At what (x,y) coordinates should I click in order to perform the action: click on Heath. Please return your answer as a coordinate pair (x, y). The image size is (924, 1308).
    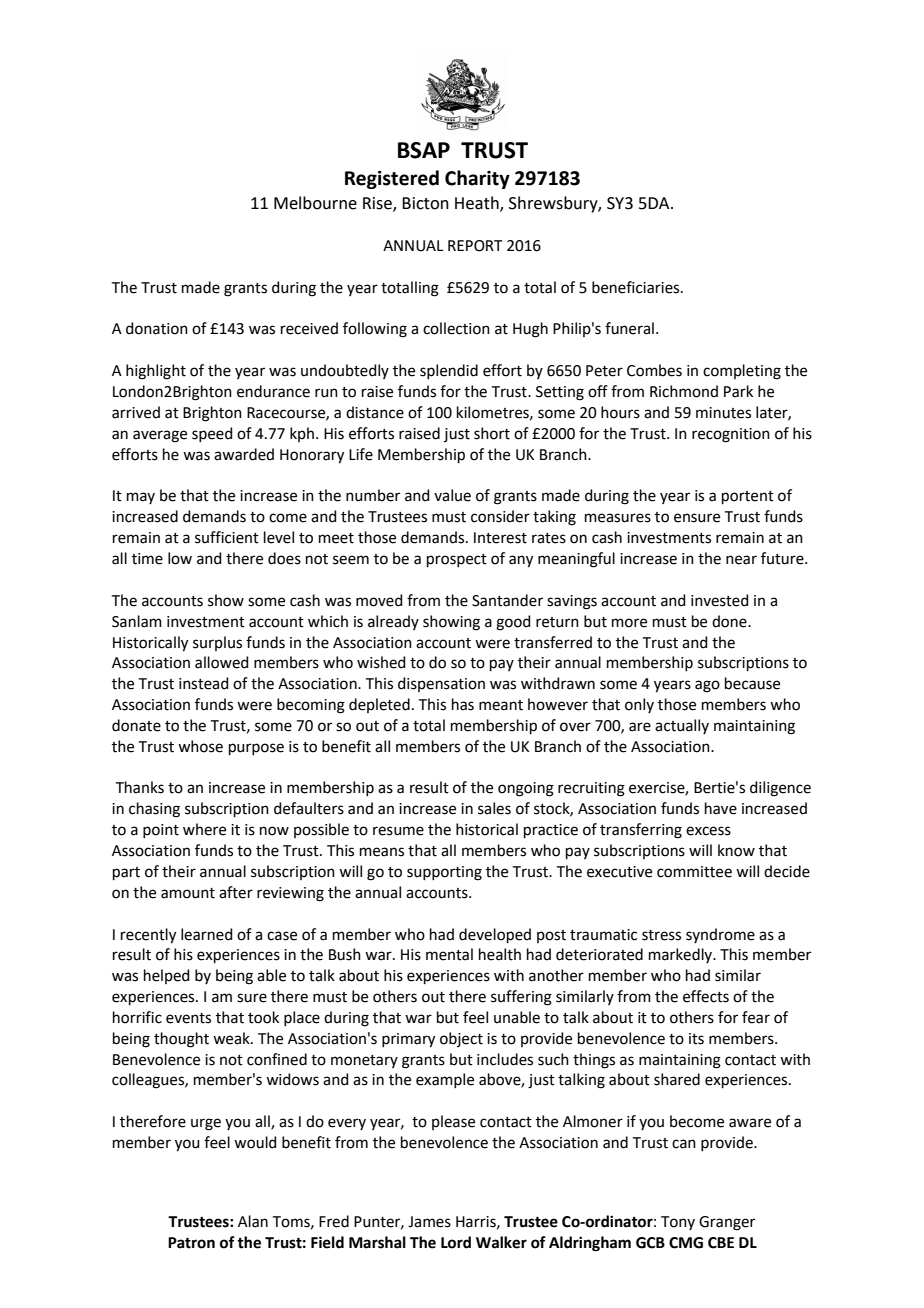
    Looking at the image, I should click on (478, 204).
